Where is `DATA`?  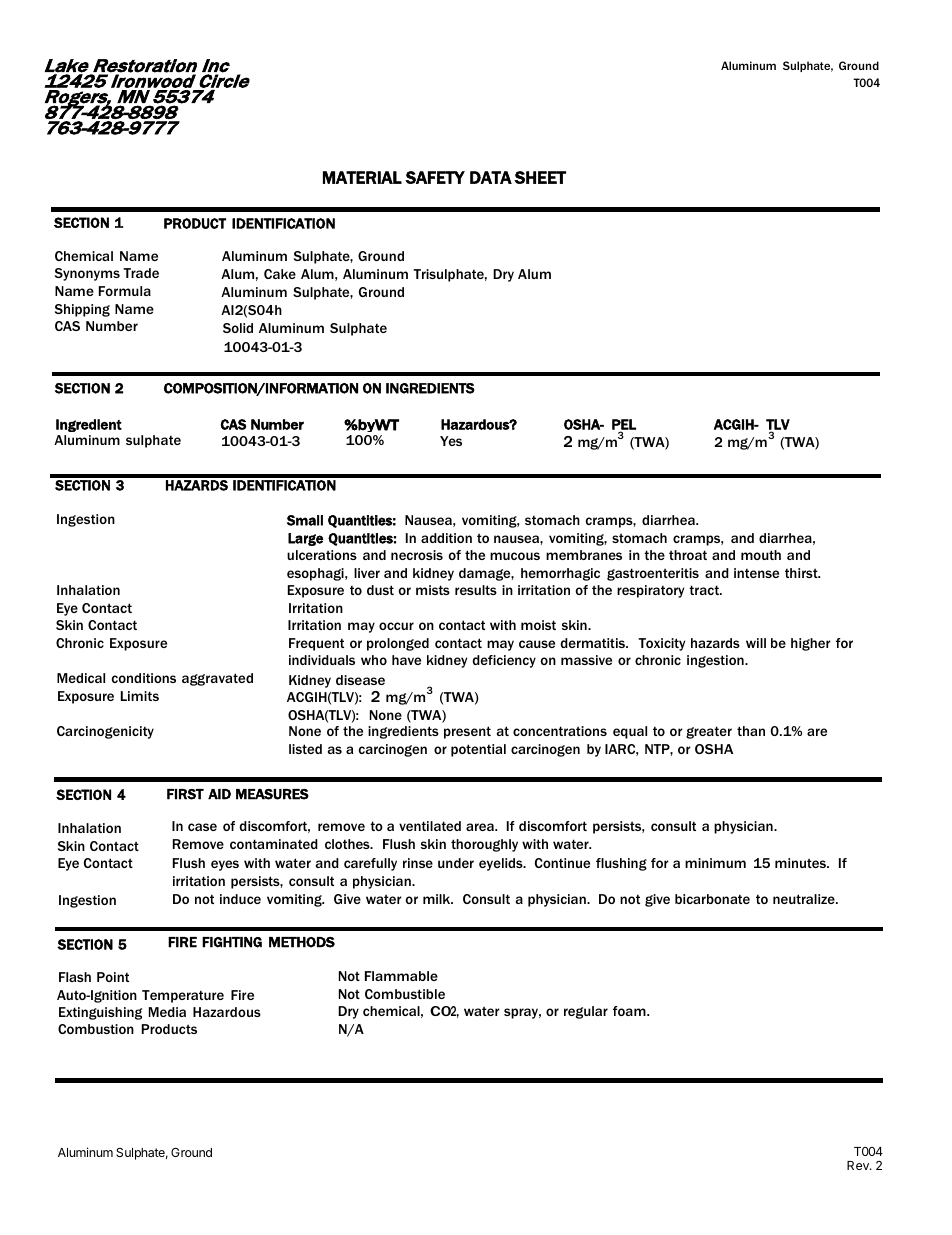
DATA is located at coordinates (491, 177).
